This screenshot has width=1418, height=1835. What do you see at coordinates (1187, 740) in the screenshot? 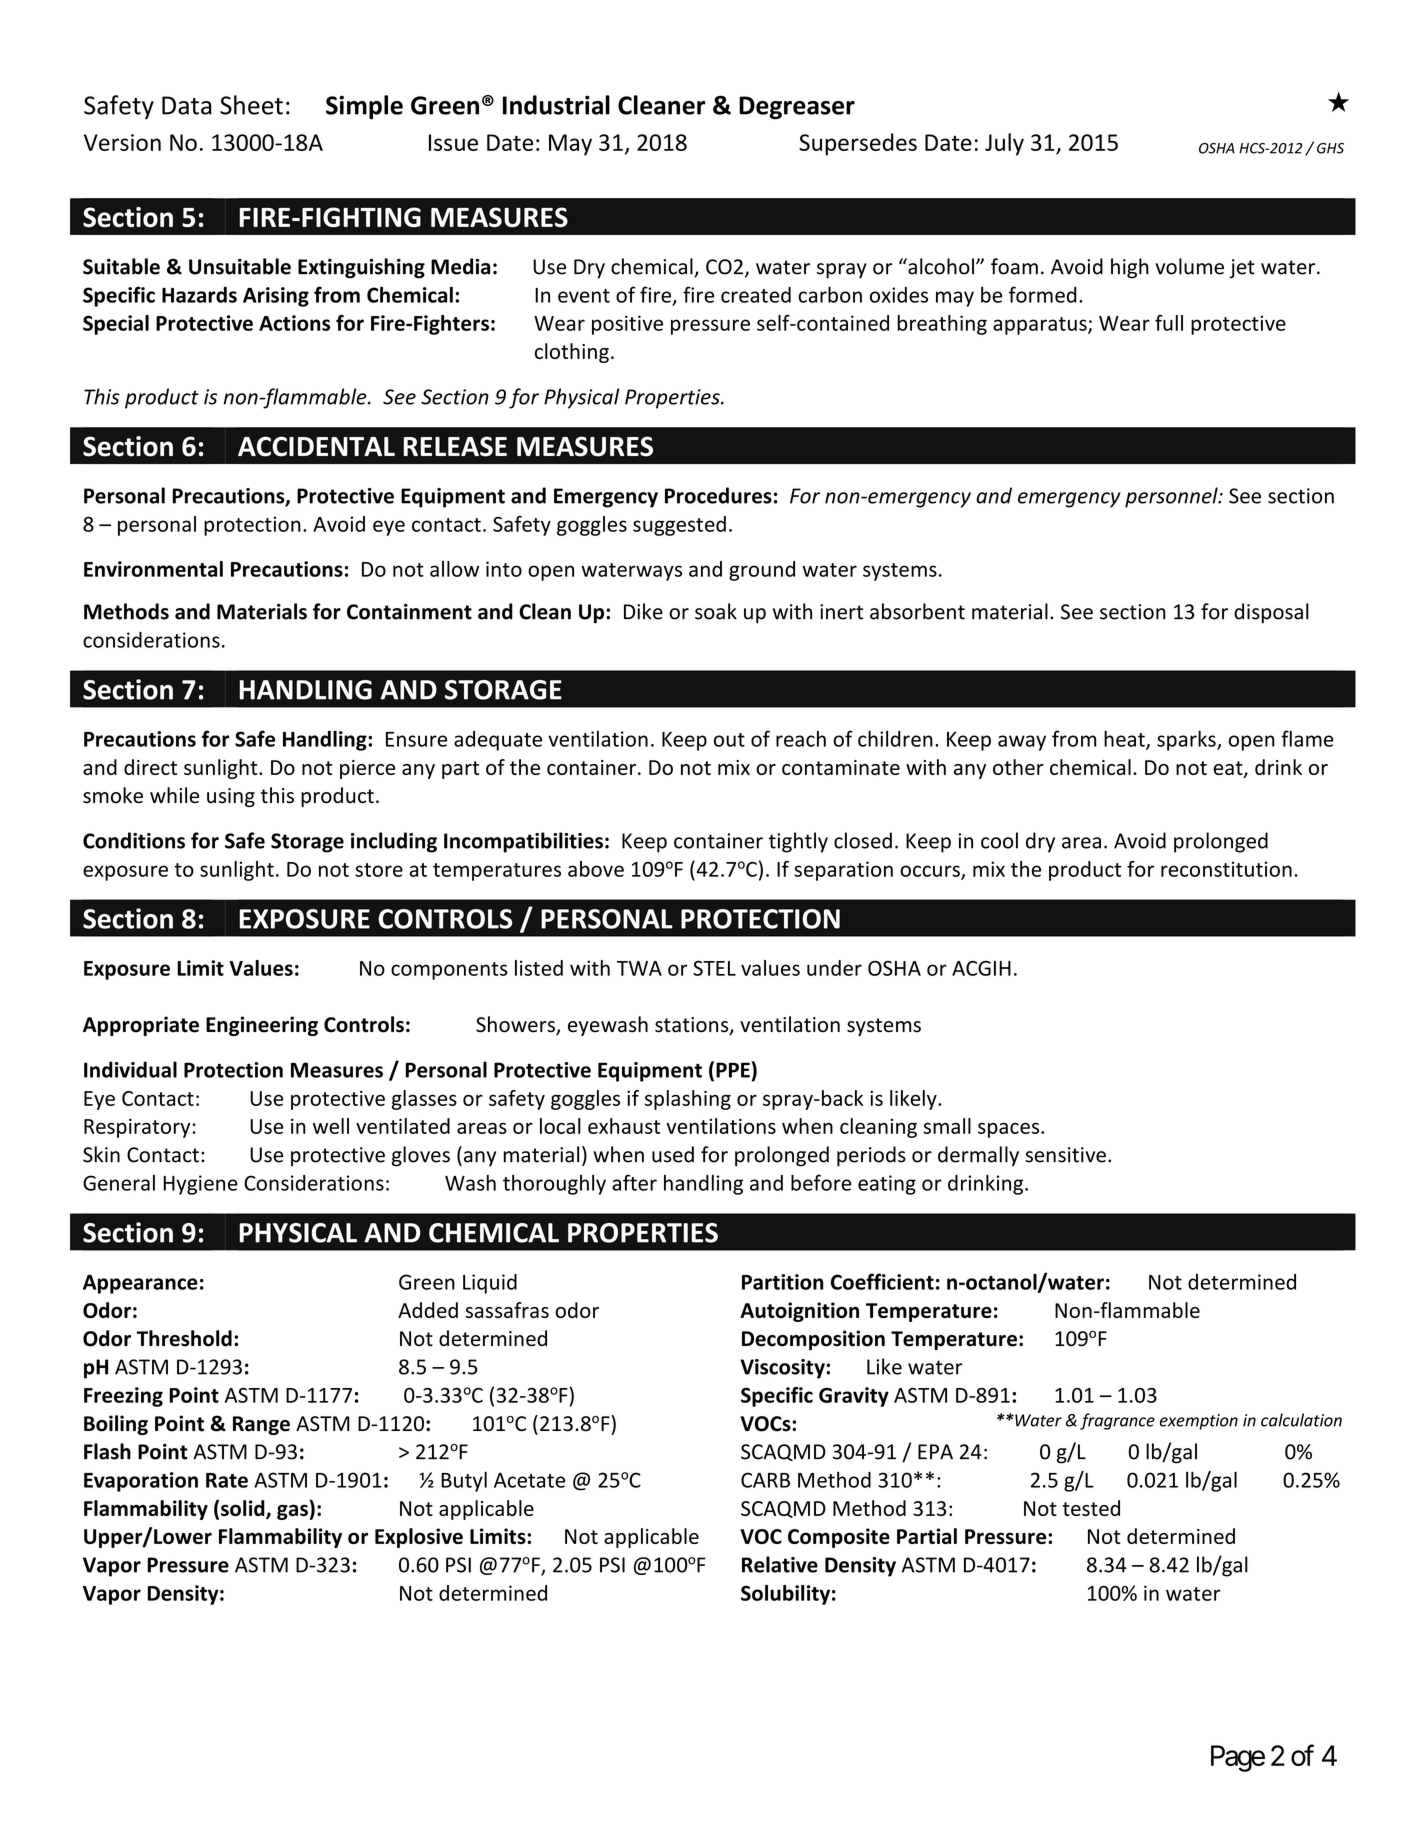
I see `sparks` at bounding box center [1187, 740].
